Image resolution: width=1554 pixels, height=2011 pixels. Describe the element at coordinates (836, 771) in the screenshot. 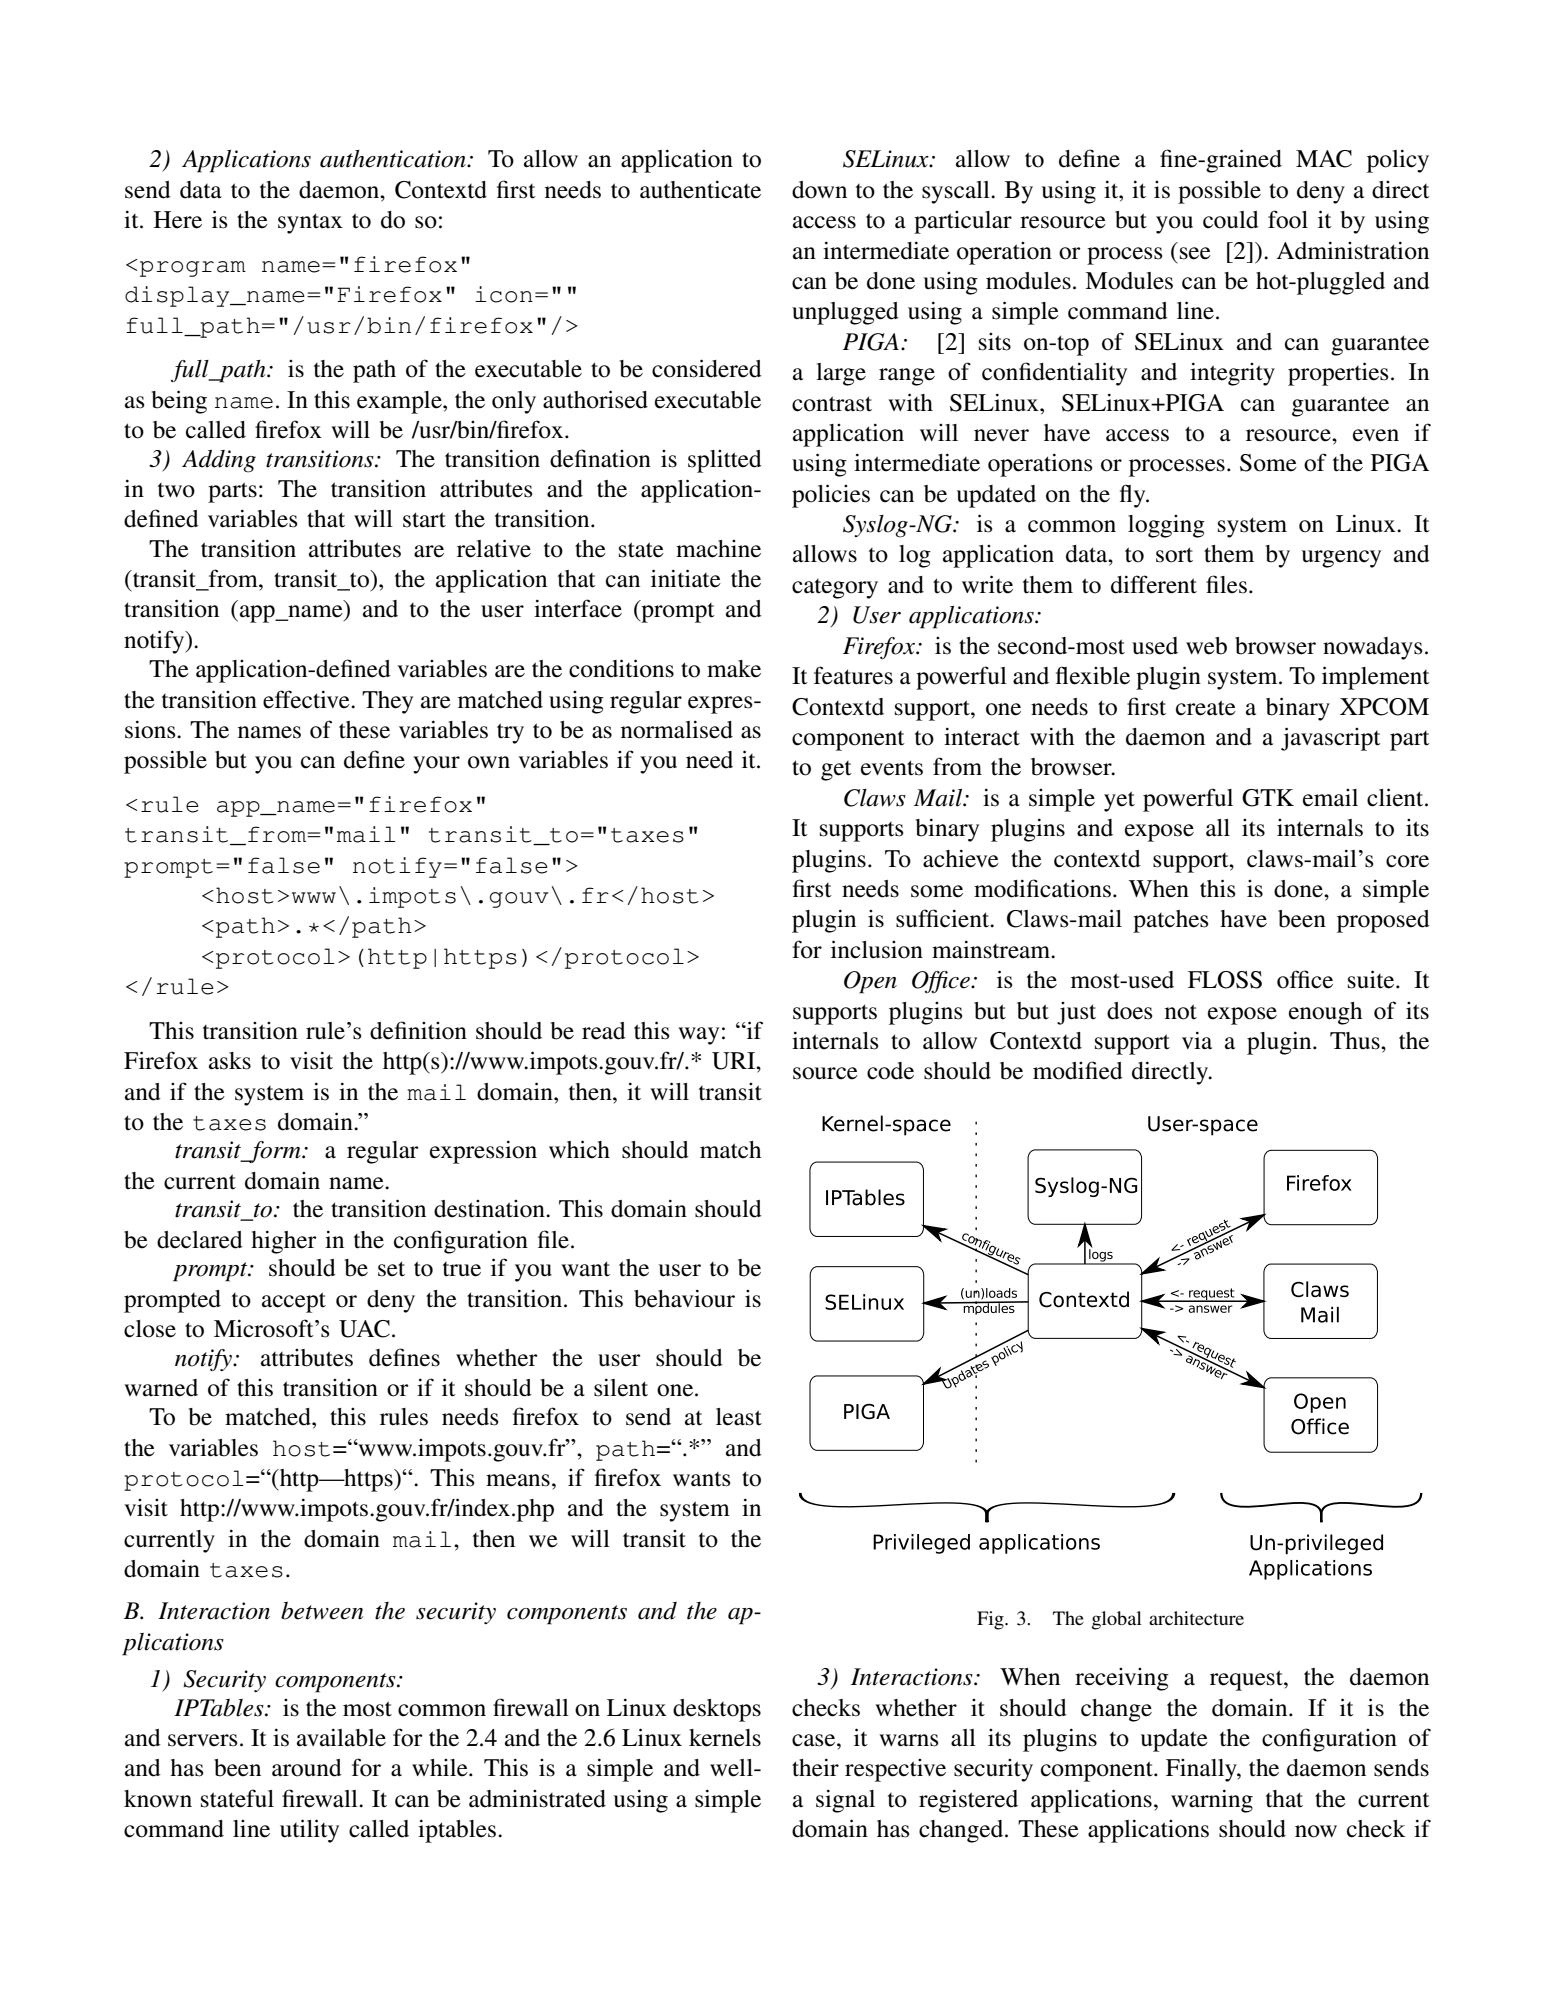

I see `get` at that location.
